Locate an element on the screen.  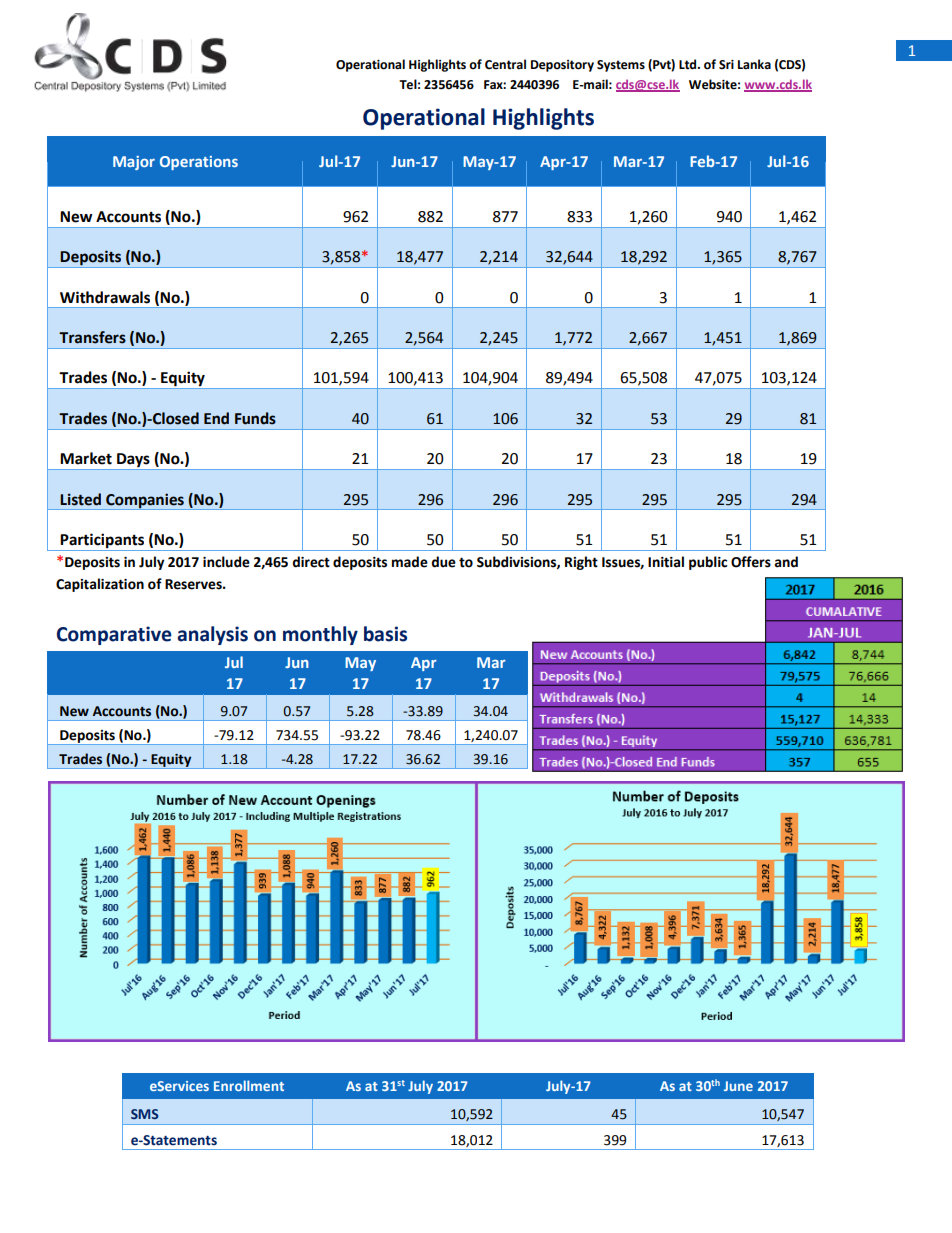
Major is located at coordinates (134, 163).
